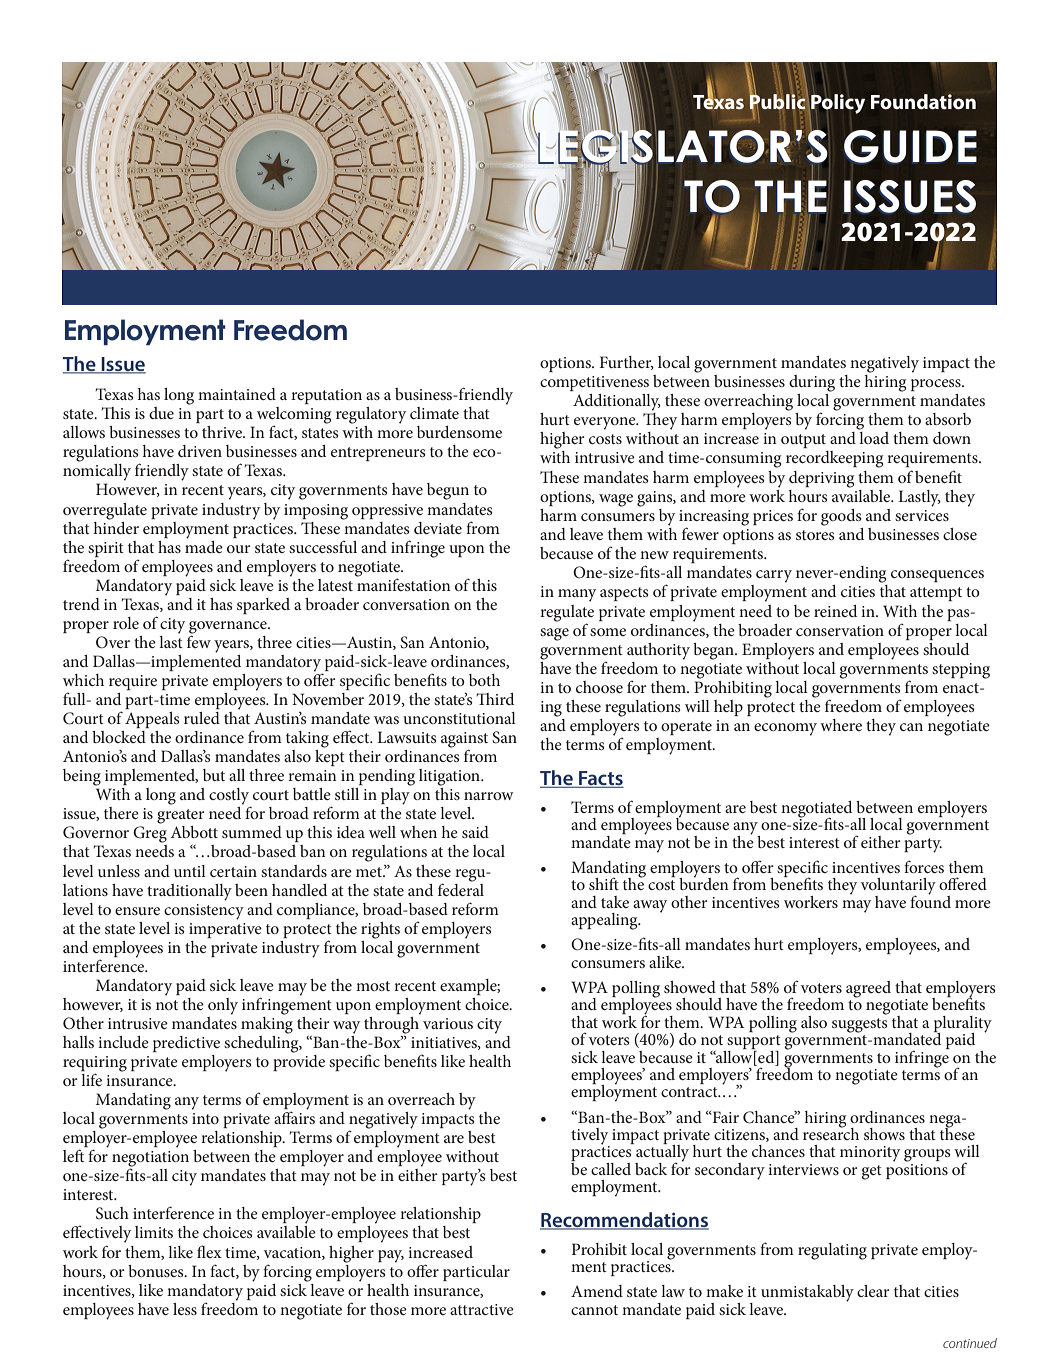 The width and height of the image is (1059, 1371). What do you see at coordinates (157, 1271) in the image?
I see `bonuses` at bounding box center [157, 1271].
